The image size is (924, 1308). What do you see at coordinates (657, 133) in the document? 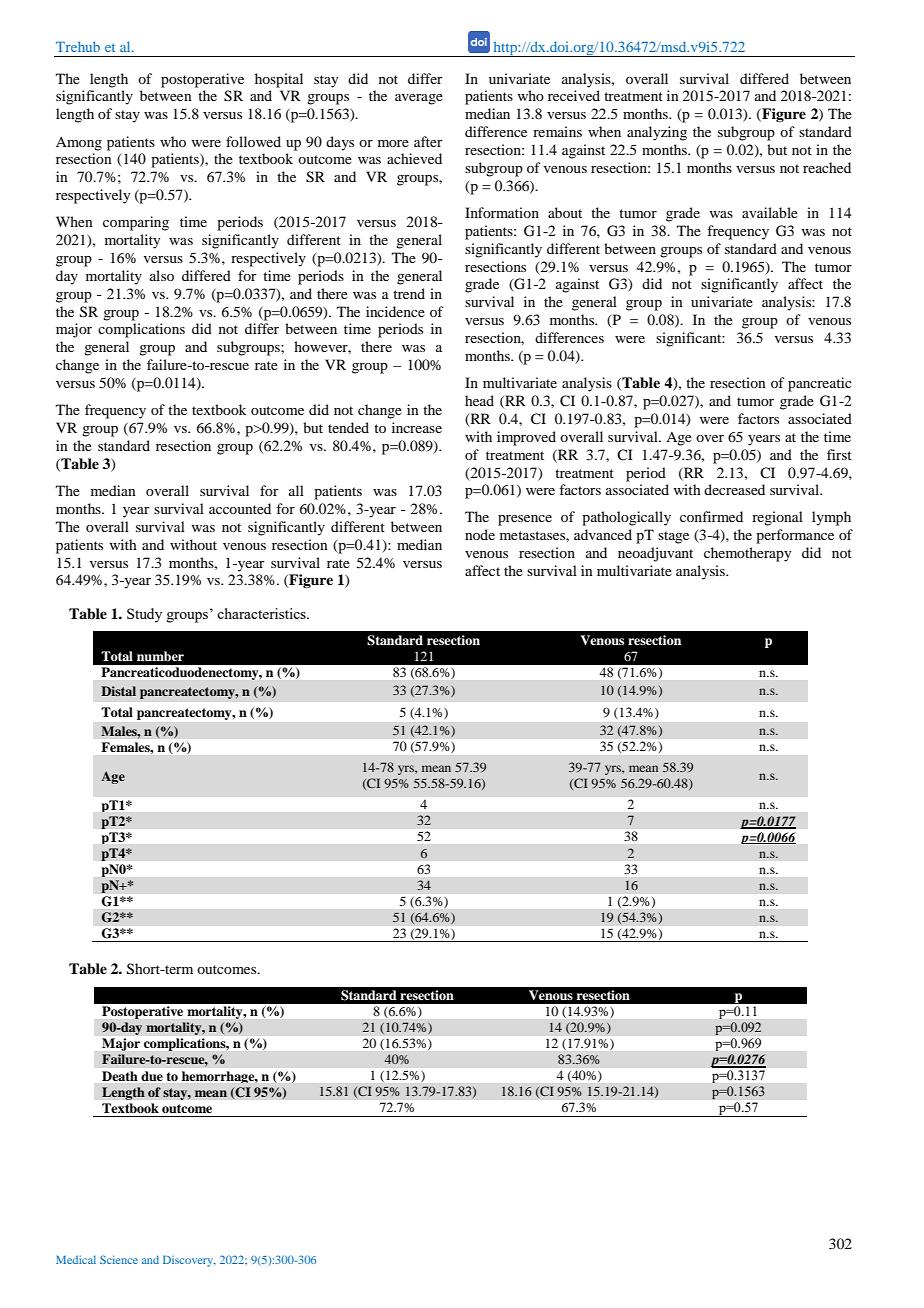
I see `analyzing` at bounding box center [657, 133].
